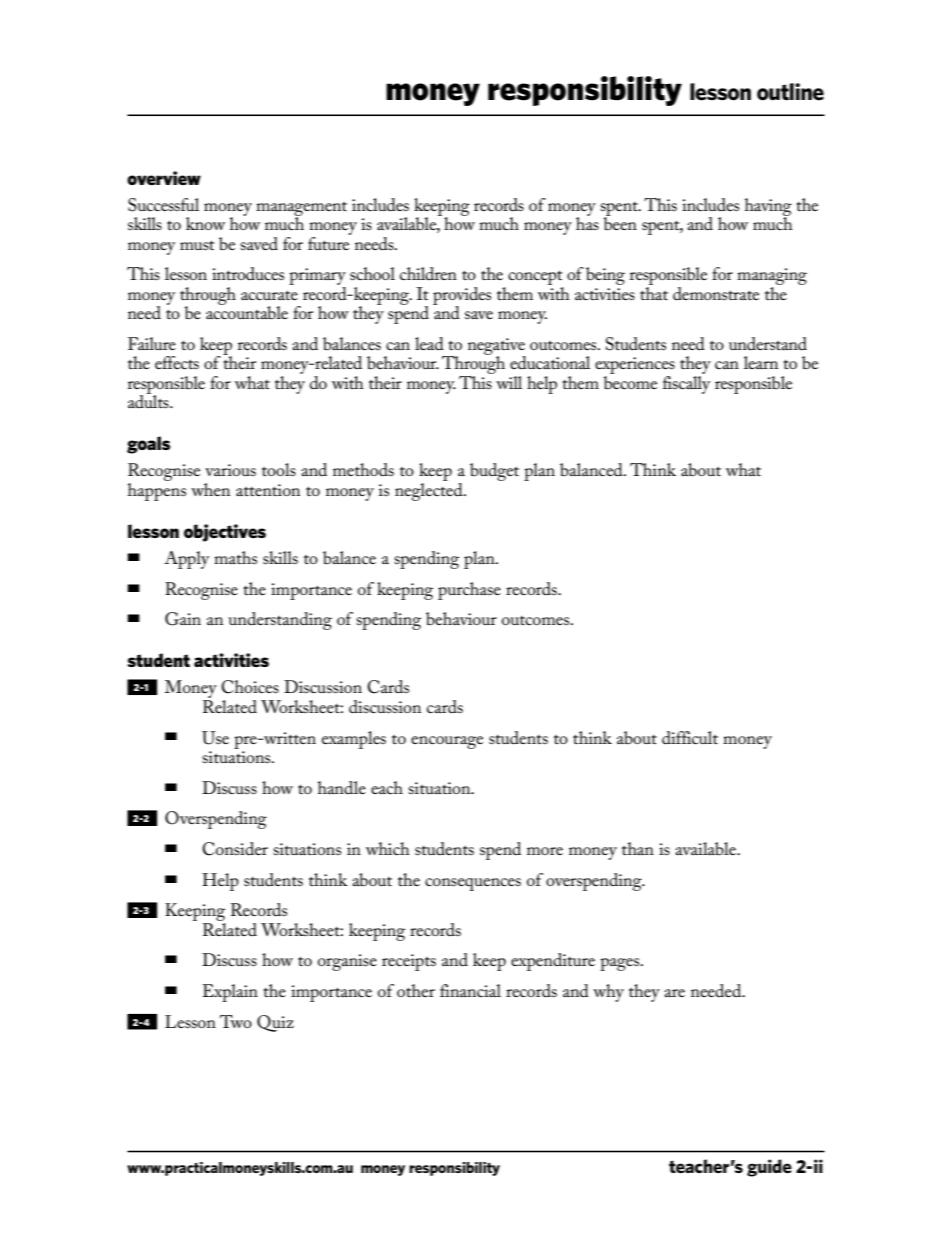 The image size is (952, 1233). What do you see at coordinates (236, 1021) in the image?
I see `Two` at bounding box center [236, 1021].
